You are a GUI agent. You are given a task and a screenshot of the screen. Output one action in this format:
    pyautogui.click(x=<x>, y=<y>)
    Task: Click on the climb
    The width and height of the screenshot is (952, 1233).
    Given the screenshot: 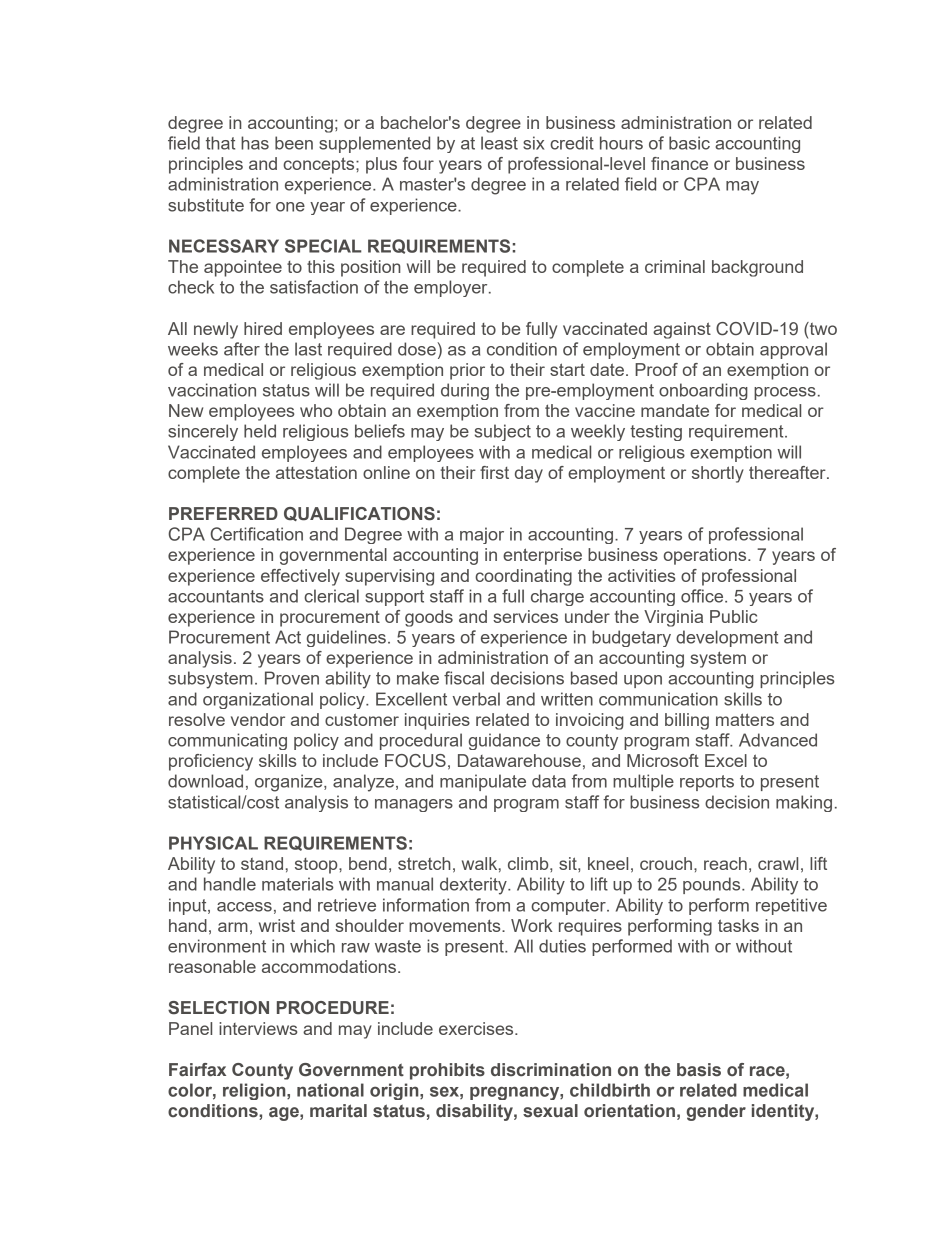 What is the action you would take?
    pyautogui.click(x=529, y=863)
